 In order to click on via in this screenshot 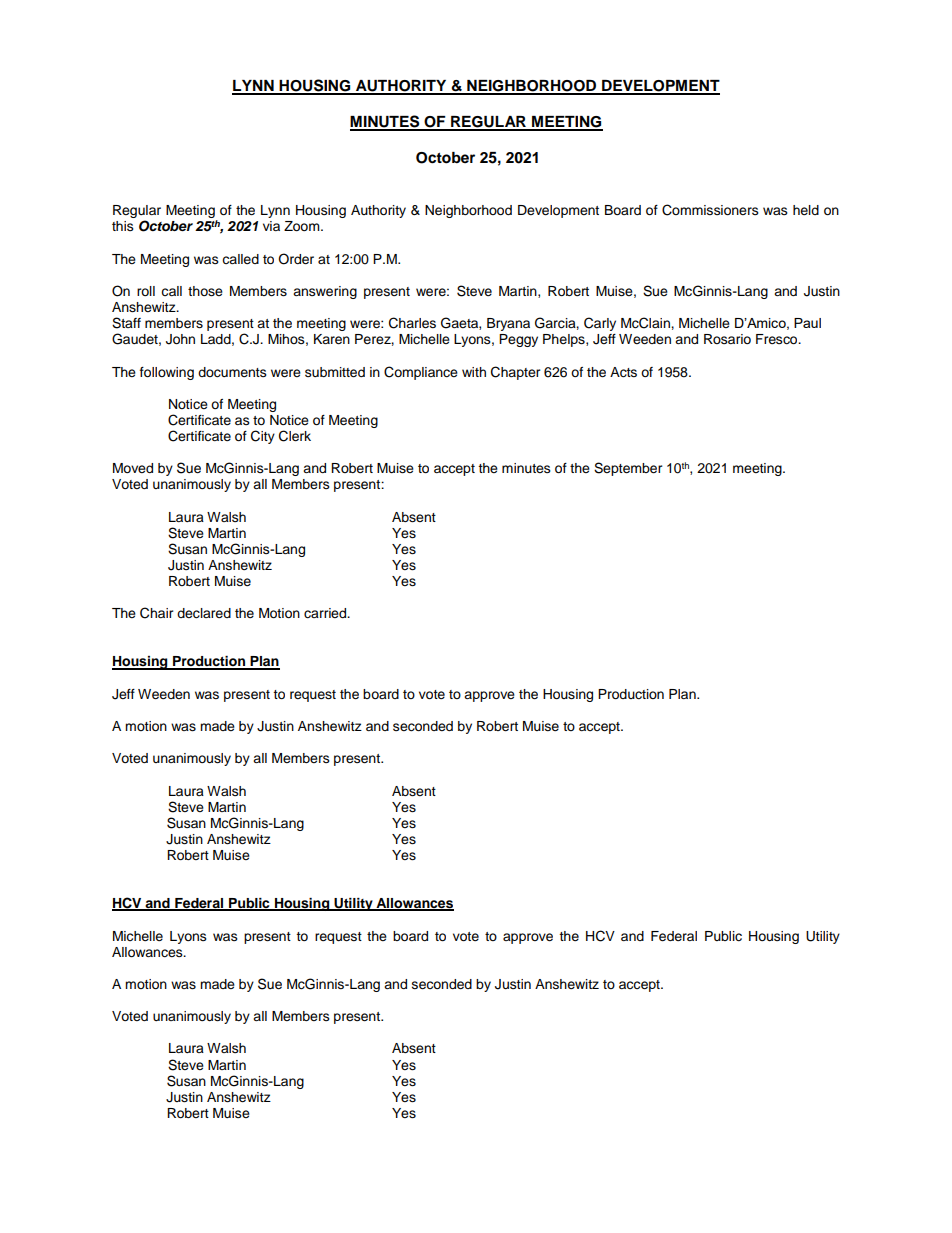, I will do `click(271, 226)`.
